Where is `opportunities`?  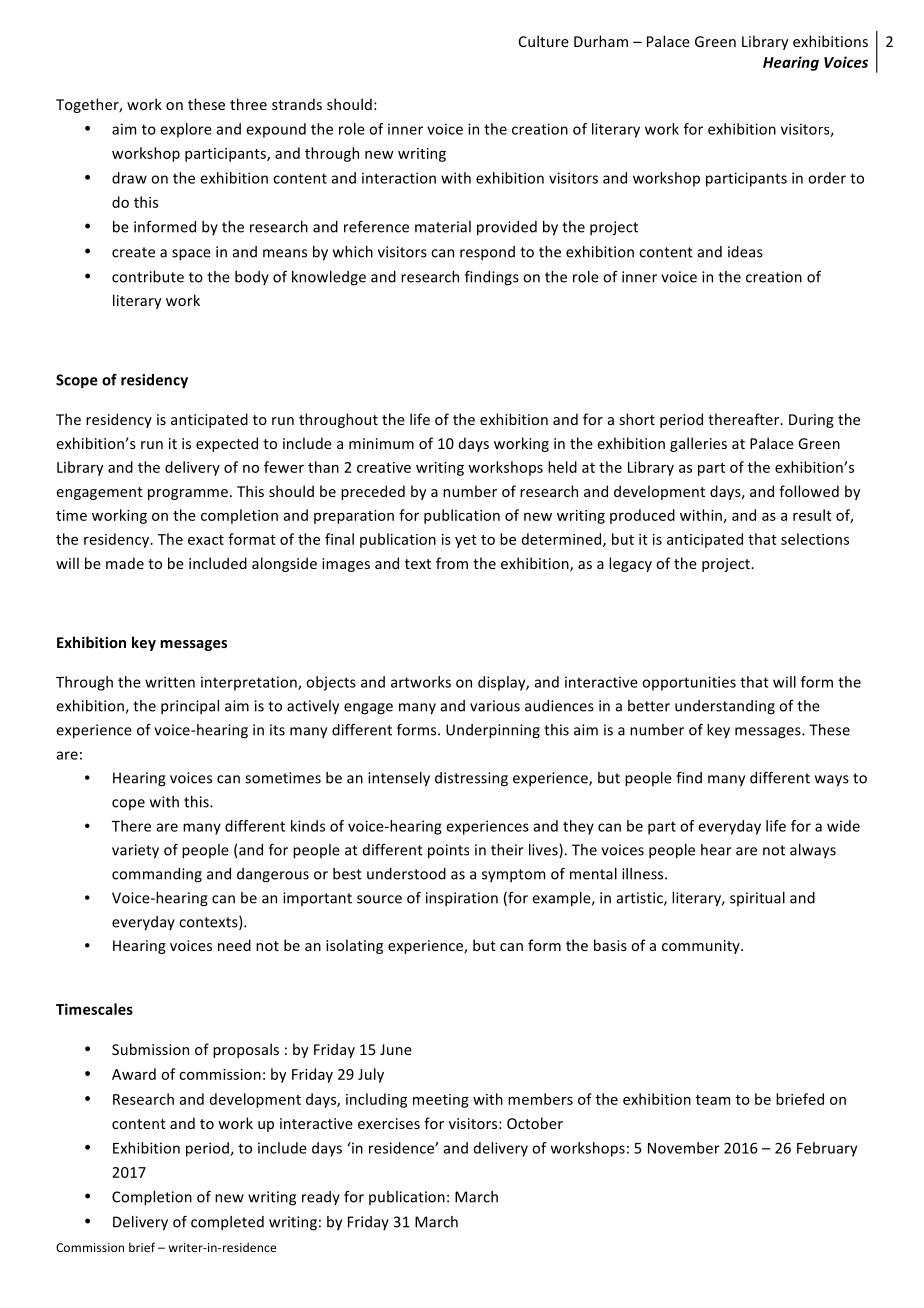
opportunities is located at coordinates (689, 683).
